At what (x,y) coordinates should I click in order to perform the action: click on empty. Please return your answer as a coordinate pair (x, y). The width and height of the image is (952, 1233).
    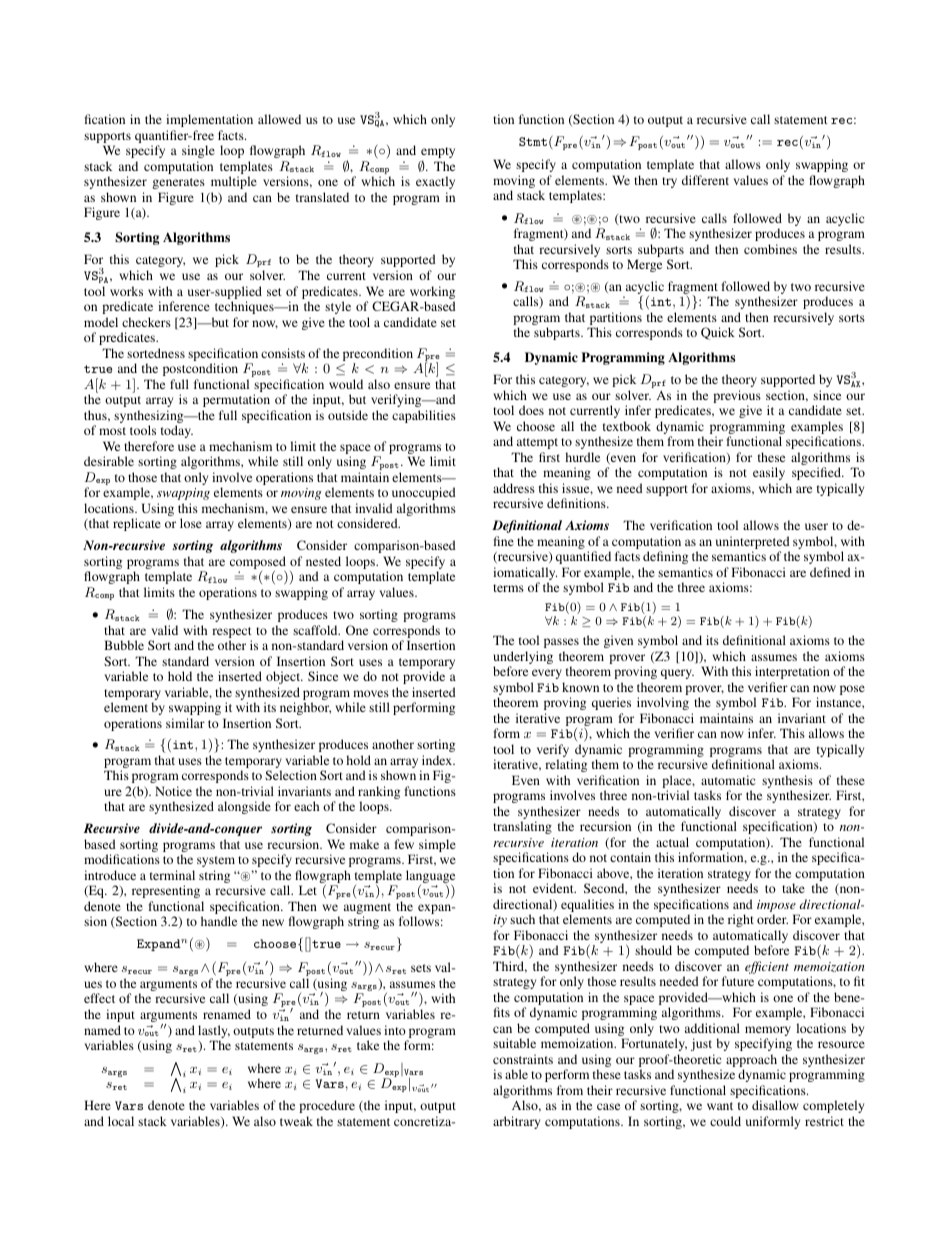
    Looking at the image, I should click on (438, 154).
